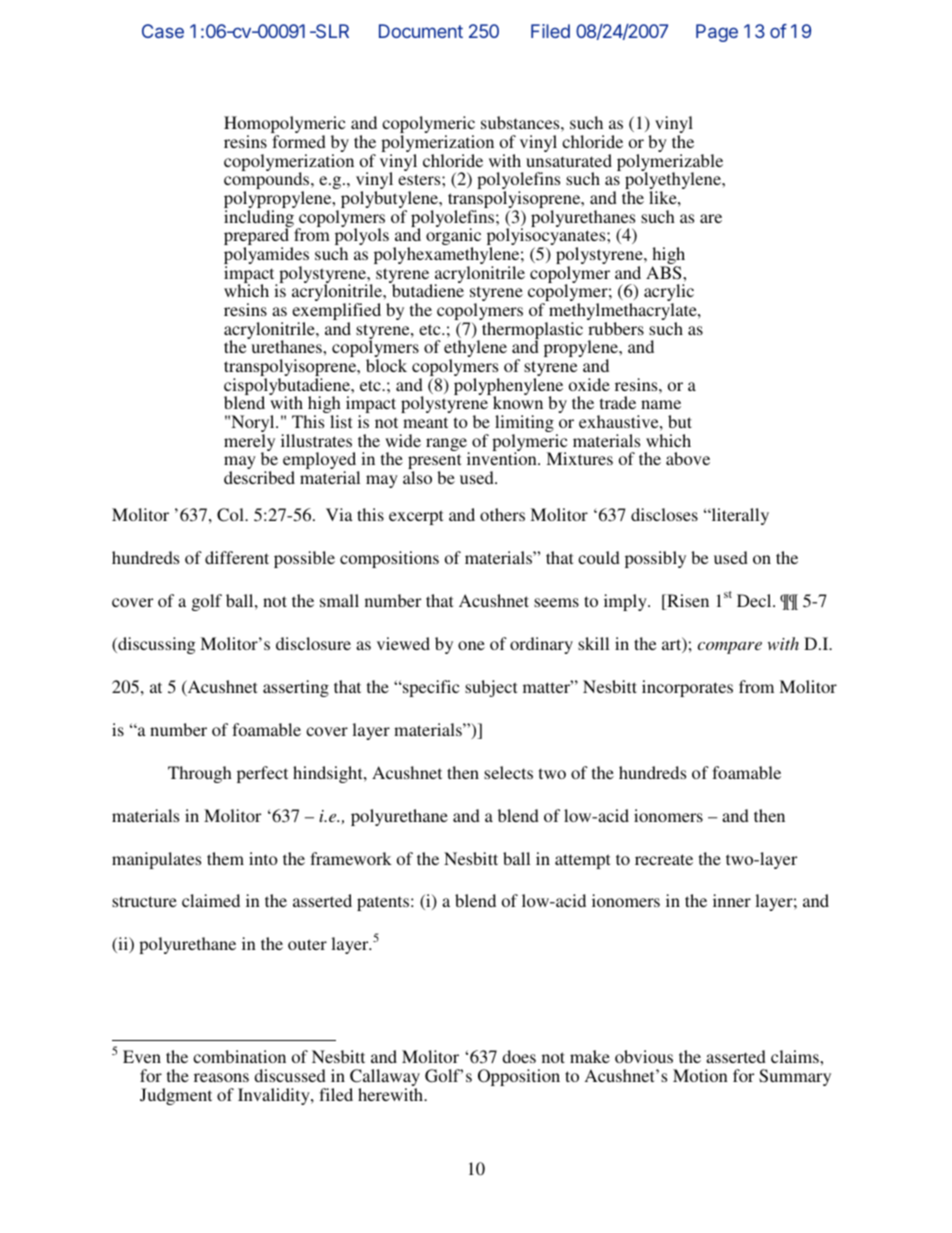 Image resolution: width=952 pixels, height=1233 pixels. I want to click on Page, so click(717, 33).
